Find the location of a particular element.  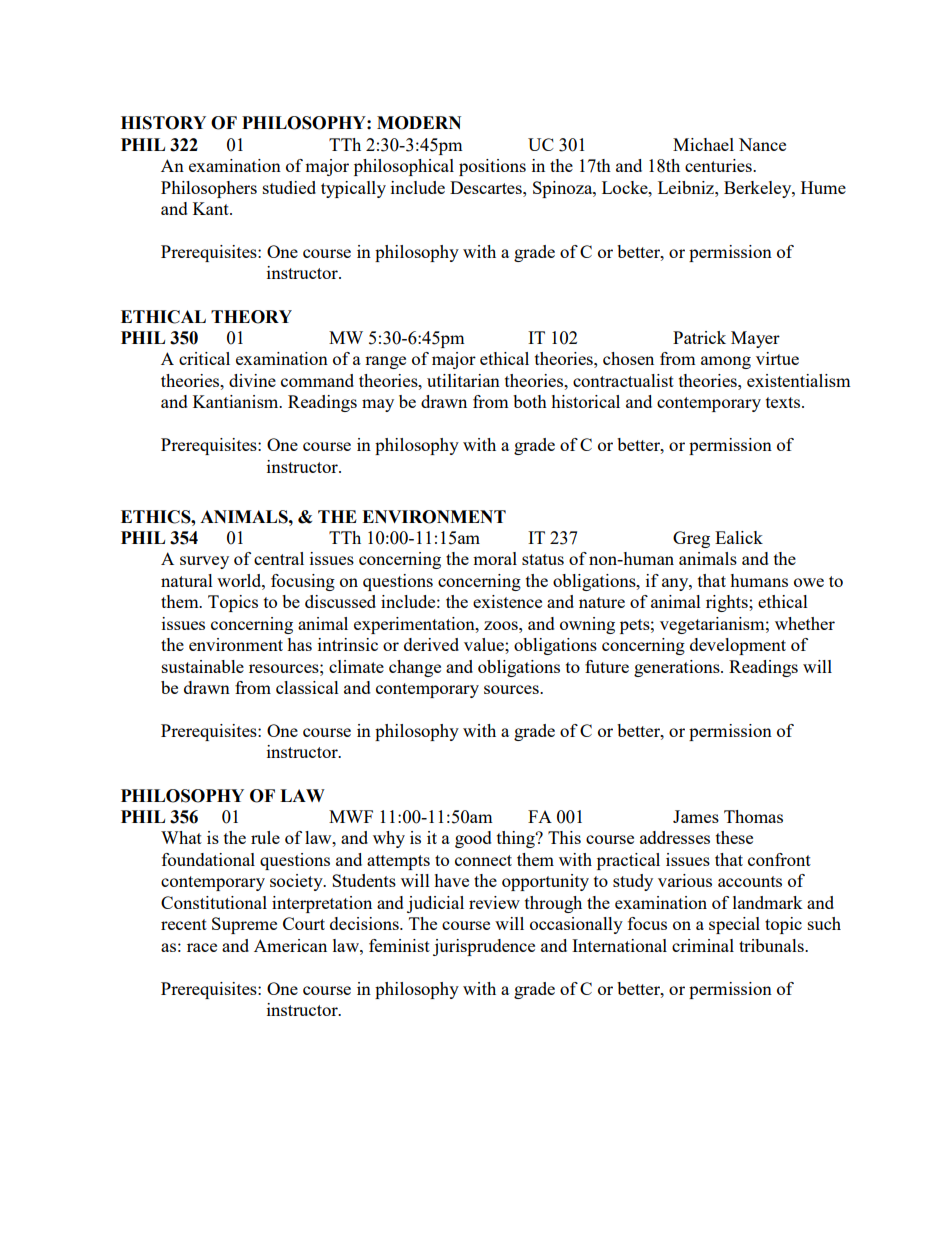

studied is located at coordinates (289, 187).
